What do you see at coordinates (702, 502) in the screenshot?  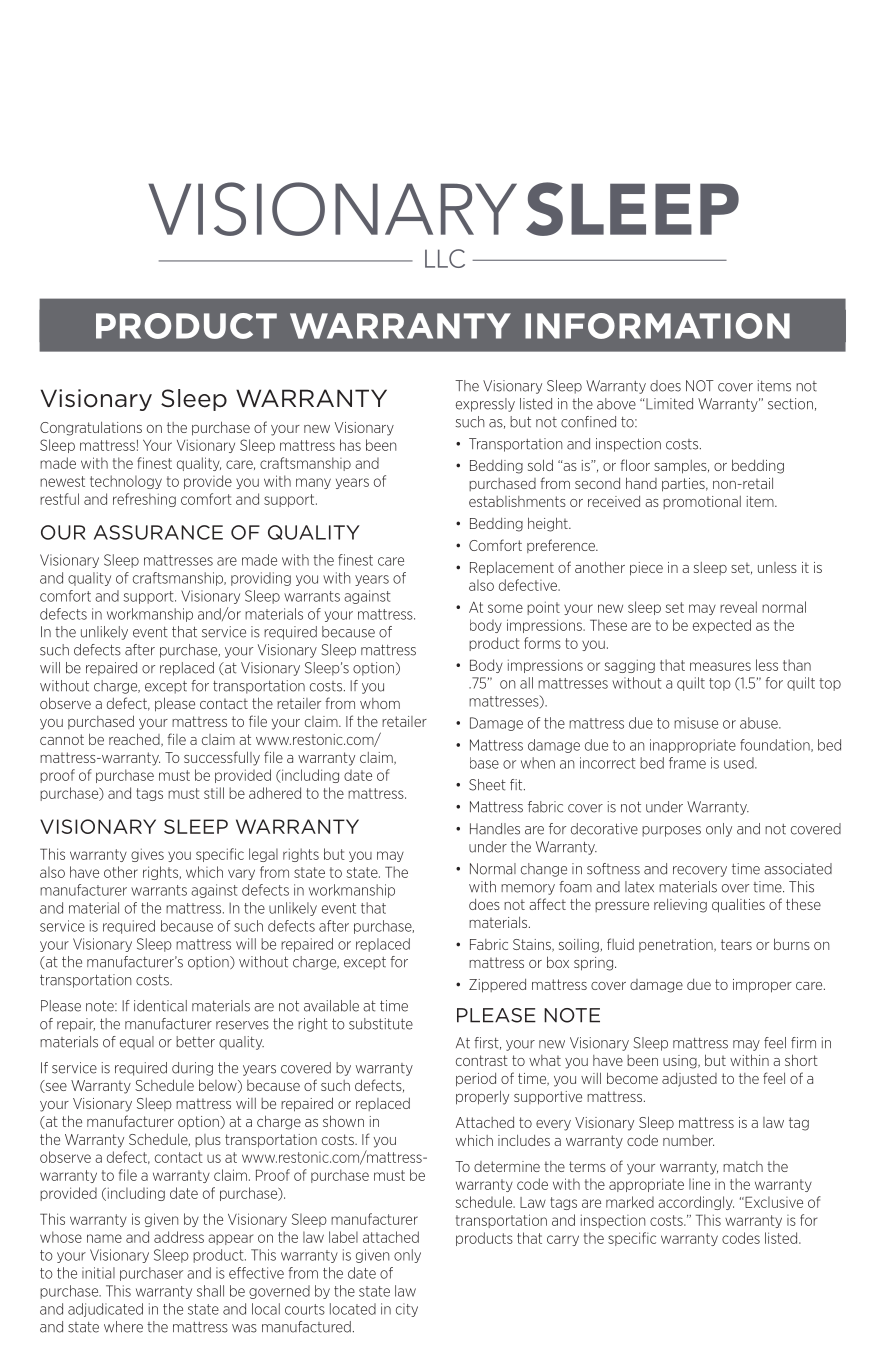 I see `promotional` at bounding box center [702, 502].
